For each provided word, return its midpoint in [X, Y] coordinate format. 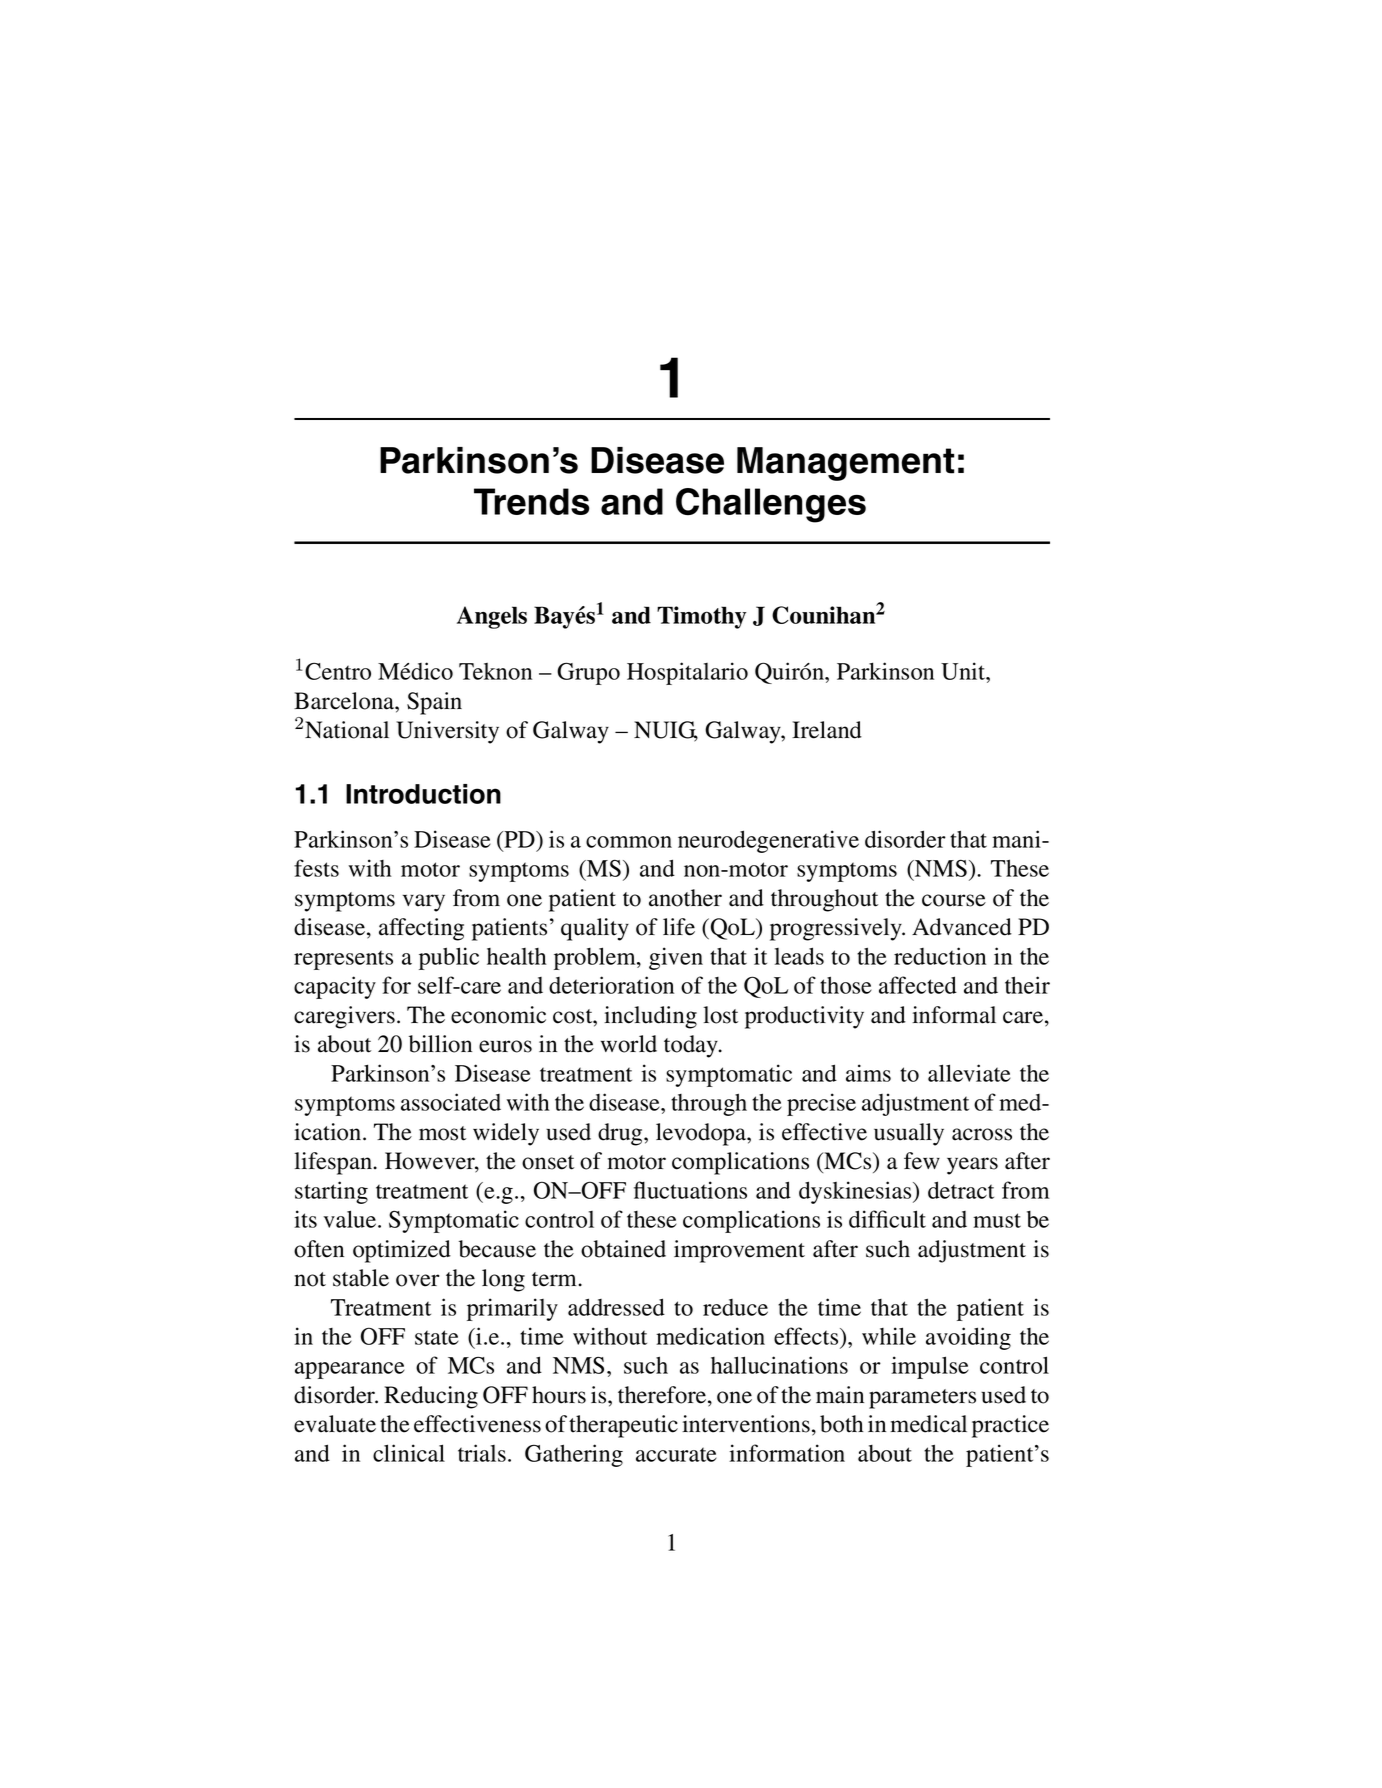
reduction [940, 956]
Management [845, 464]
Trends [532, 501]
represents [343, 960]
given [676, 958]
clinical [409, 1453]
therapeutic [623, 1426]
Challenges [771, 505]
